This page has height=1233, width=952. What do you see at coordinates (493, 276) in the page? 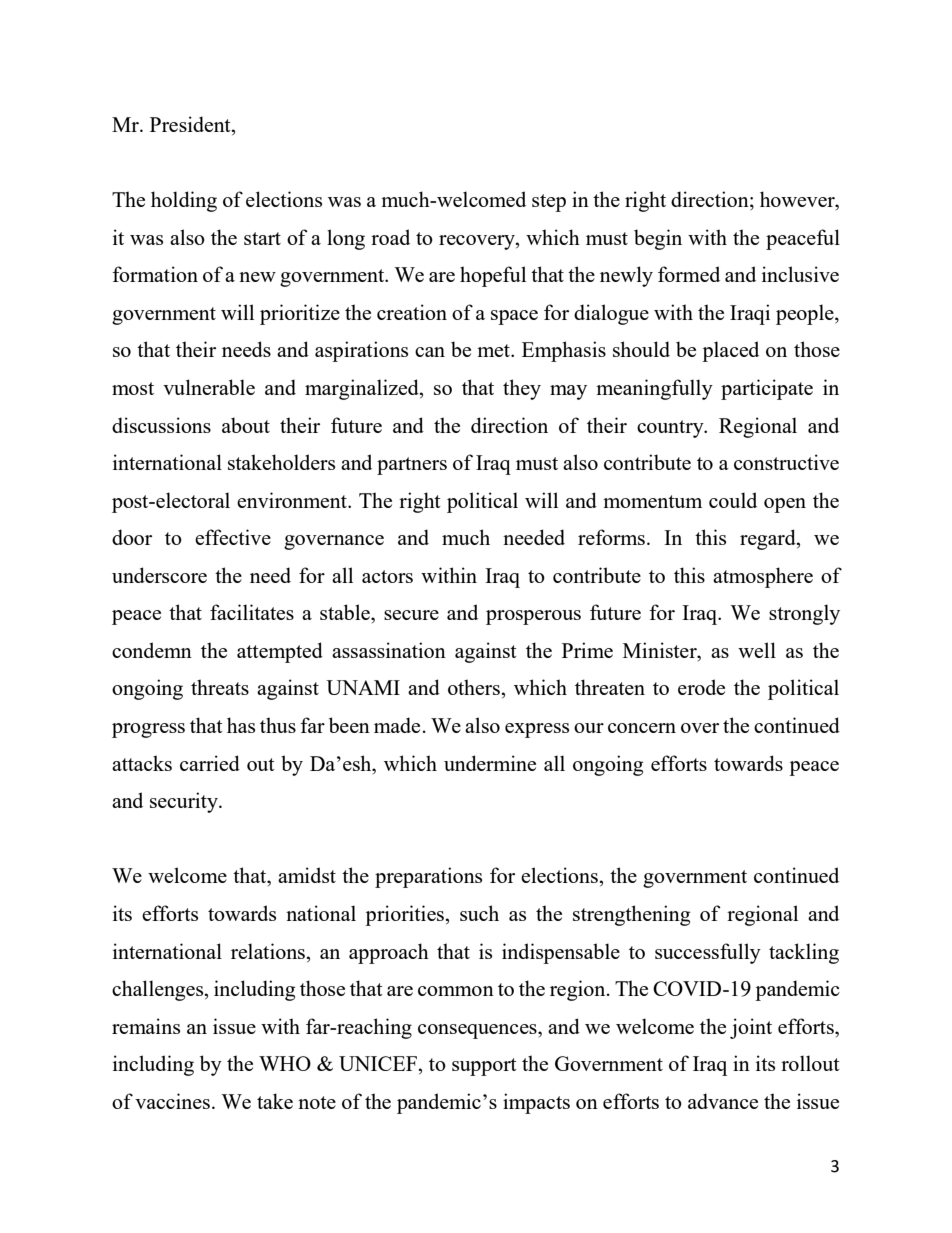
I see `hopeful` at bounding box center [493, 276].
